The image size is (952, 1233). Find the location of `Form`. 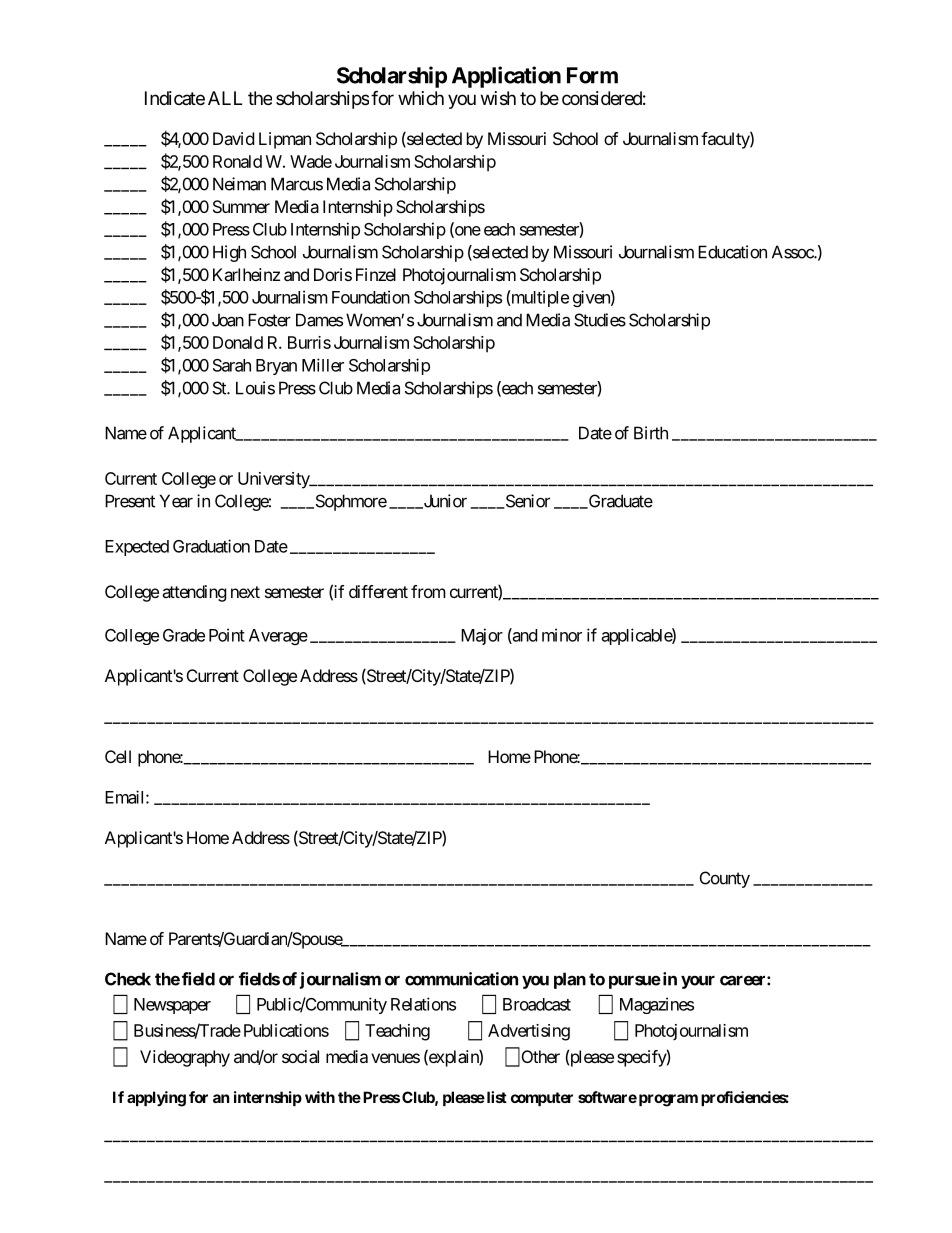

Form is located at coordinates (592, 75).
